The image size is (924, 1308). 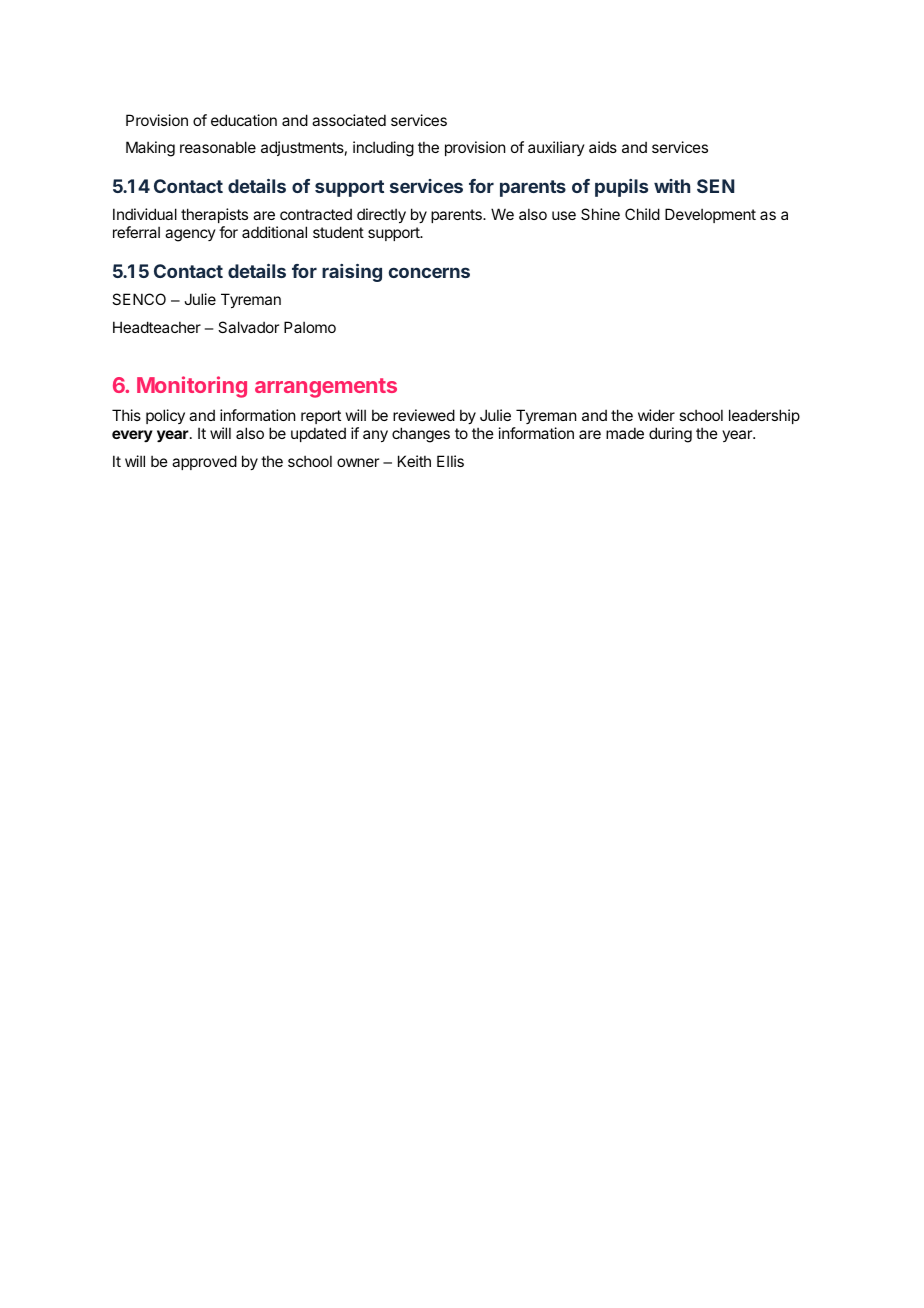 I want to click on approved, so click(x=204, y=462).
